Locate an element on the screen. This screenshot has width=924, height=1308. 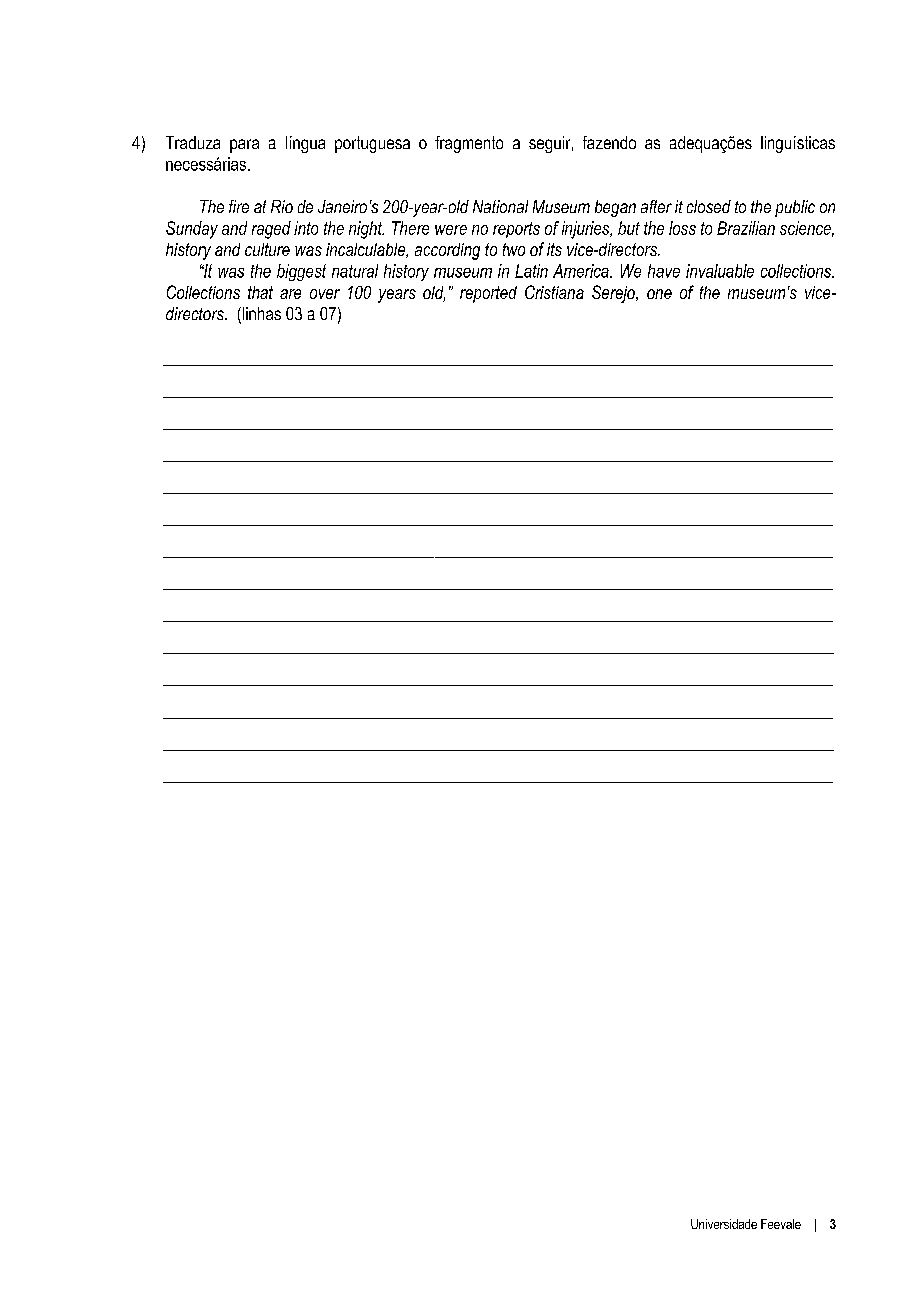
one is located at coordinates (659, 294).
